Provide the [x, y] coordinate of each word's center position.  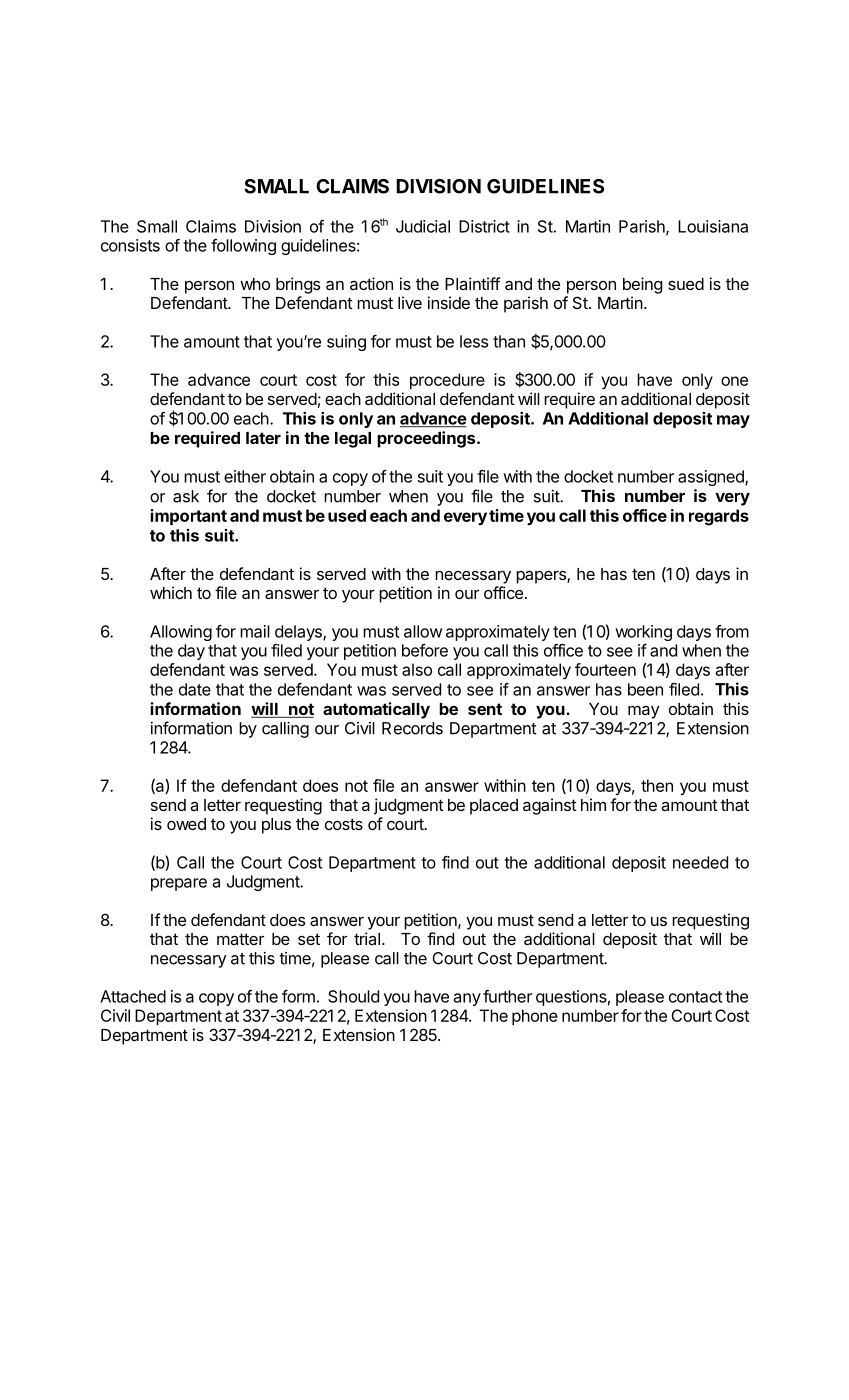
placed [494, 807]
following [243, 247]
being [642, 285]
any [467, 999]
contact [695, 997]
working [643, 633]
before [425, 650]
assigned [712, 478]
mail [255, 631]
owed [186, 824]
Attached [133, 996]
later [263, 438]
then [657, 785]
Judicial [423, 226]
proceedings [427, 439]
